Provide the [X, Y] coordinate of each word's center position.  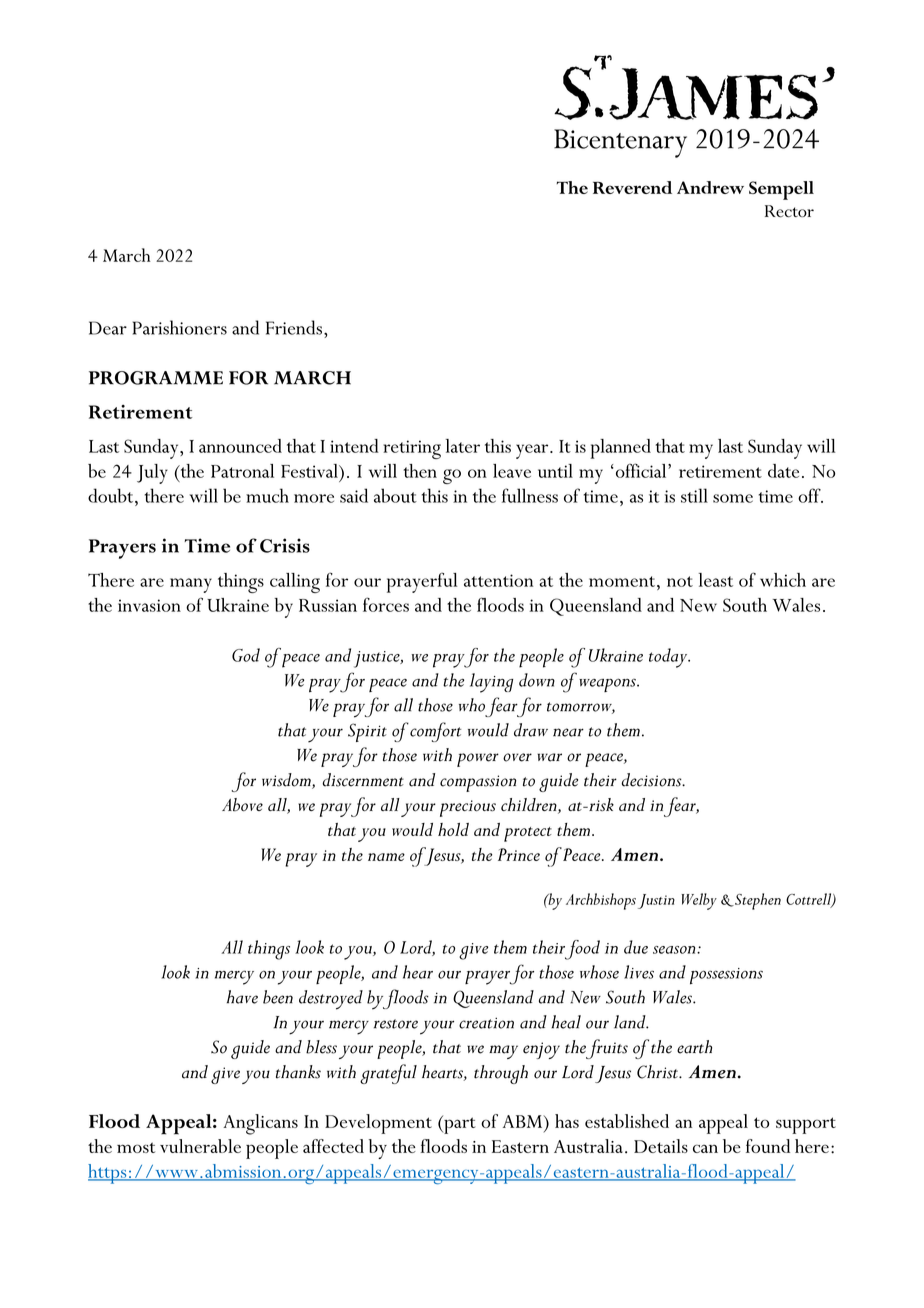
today [669, 658]
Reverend [632, 187]
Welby [699, 901]
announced [240, 446]
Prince [519, 854]
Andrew [710, 187]
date [783, 471]
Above [242, 805]
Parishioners [180, 327]
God [246, 655]
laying [491, 683]
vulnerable [200, 1146]
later [463, 446]
